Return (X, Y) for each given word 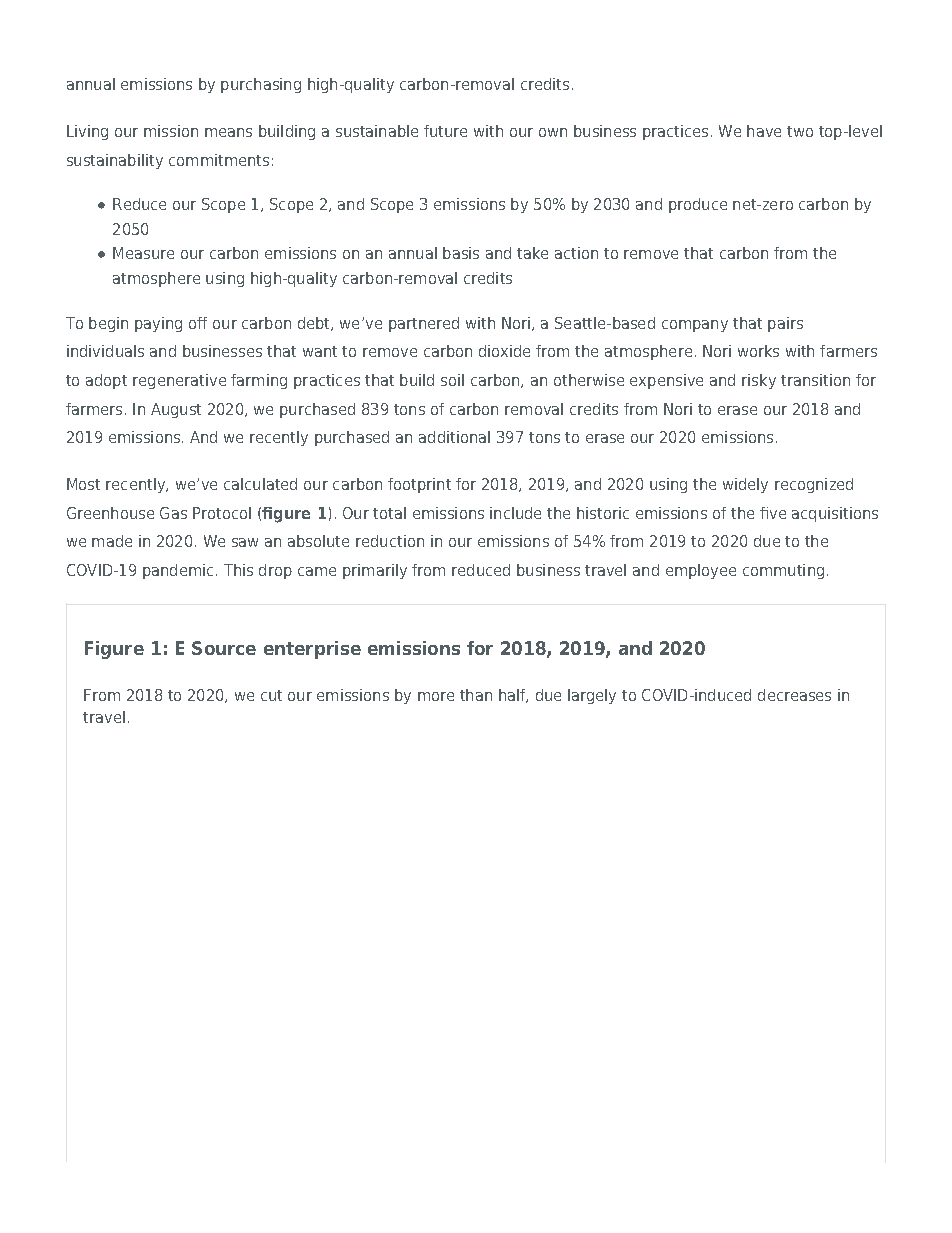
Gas (173, 513)
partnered (424, 324)
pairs (785, 324)
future (445, 131)
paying (158, 324)
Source (224, 648)
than (476, 695)
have (764, 131)
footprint (419, 485)
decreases (794, 695)
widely (745, 485)
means (228, 132)
